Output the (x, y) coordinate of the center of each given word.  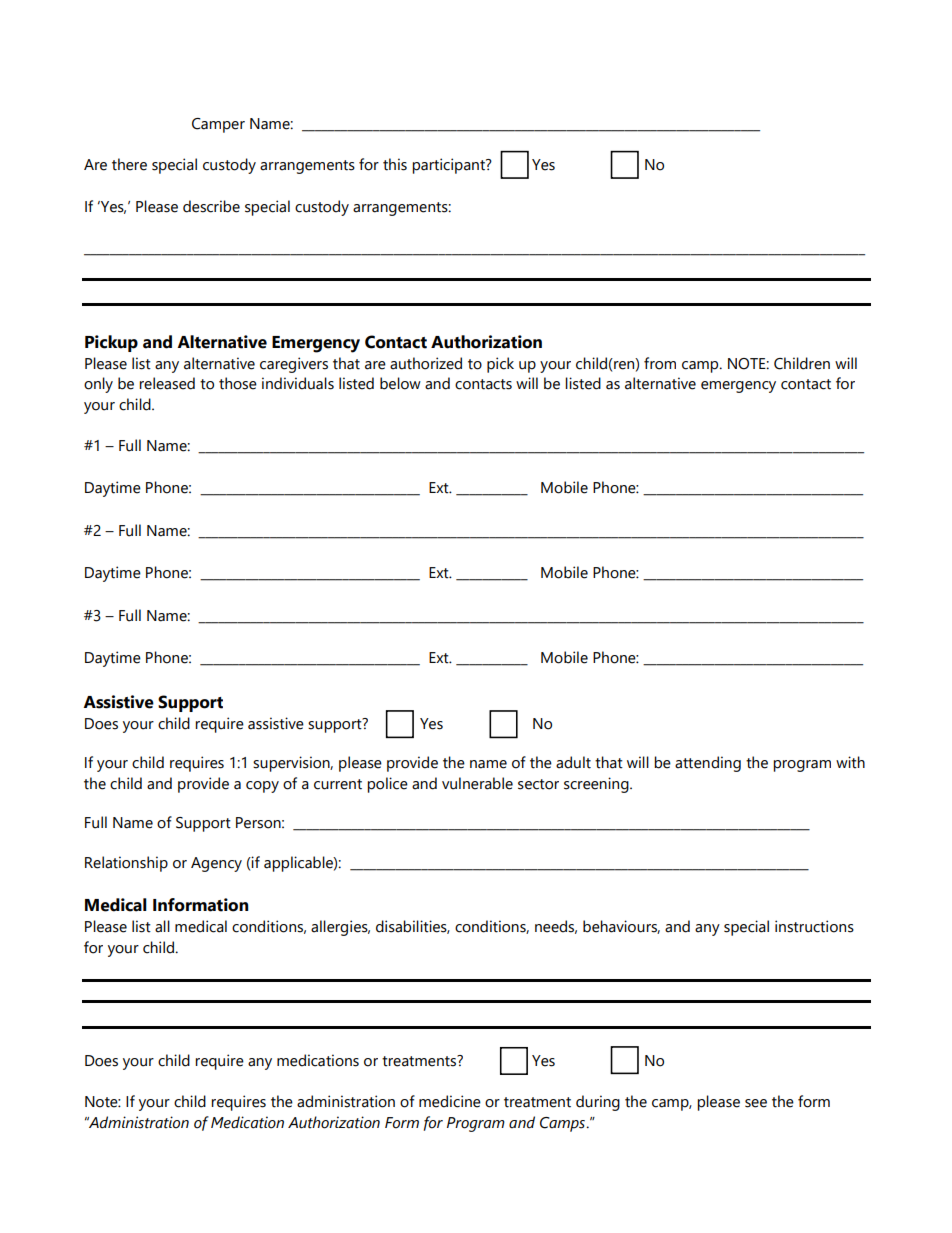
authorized (426, 363)
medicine (450, 1101)
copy (262, 787)
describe (211, 206)
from (660, 363)
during (598, 1103)
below (400, 383)
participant (449, 166)
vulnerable (477, 783)
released (167, 383)
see (756, 1103)
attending (708, 764)
